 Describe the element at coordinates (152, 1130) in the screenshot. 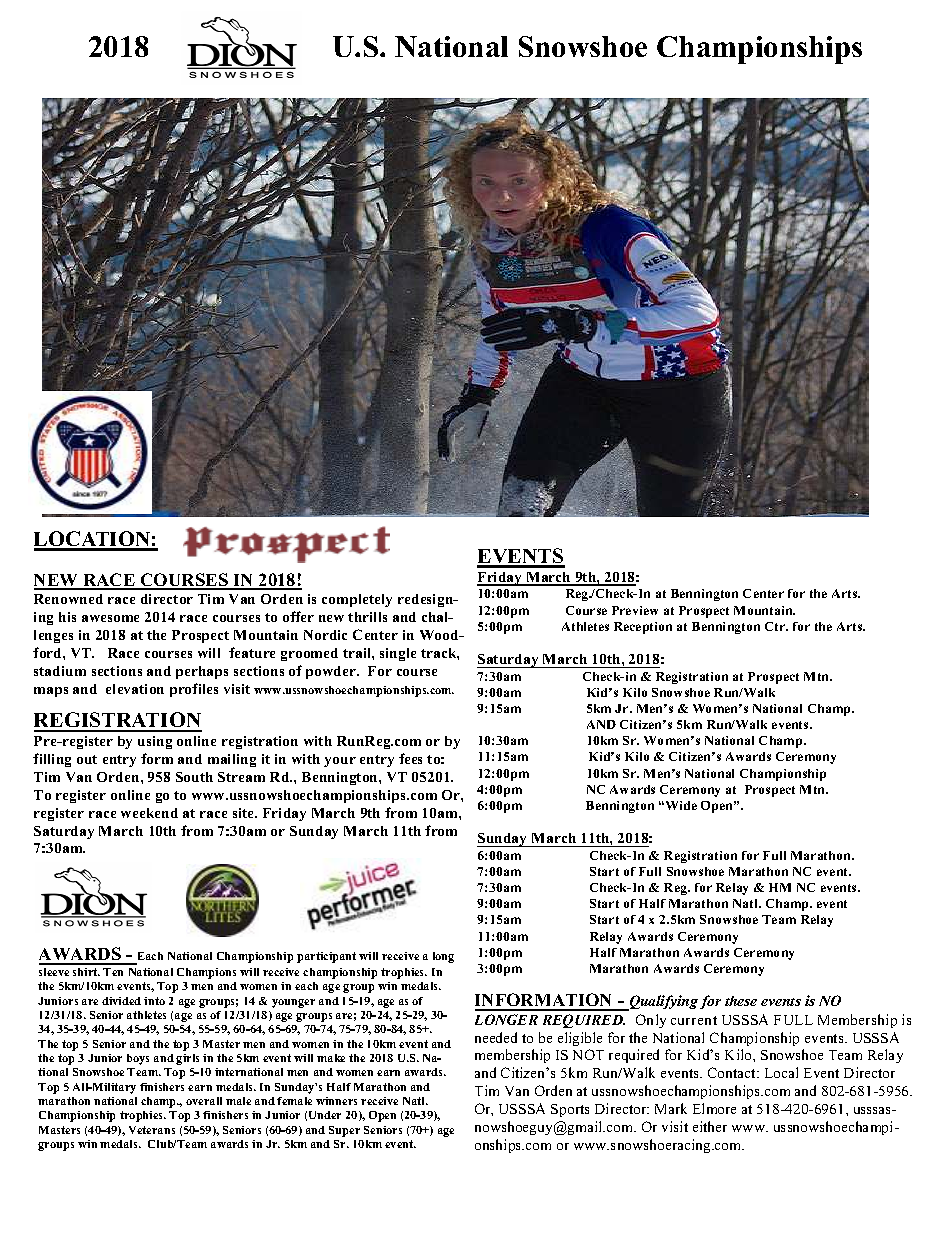

I see `Veterans` at that location.
